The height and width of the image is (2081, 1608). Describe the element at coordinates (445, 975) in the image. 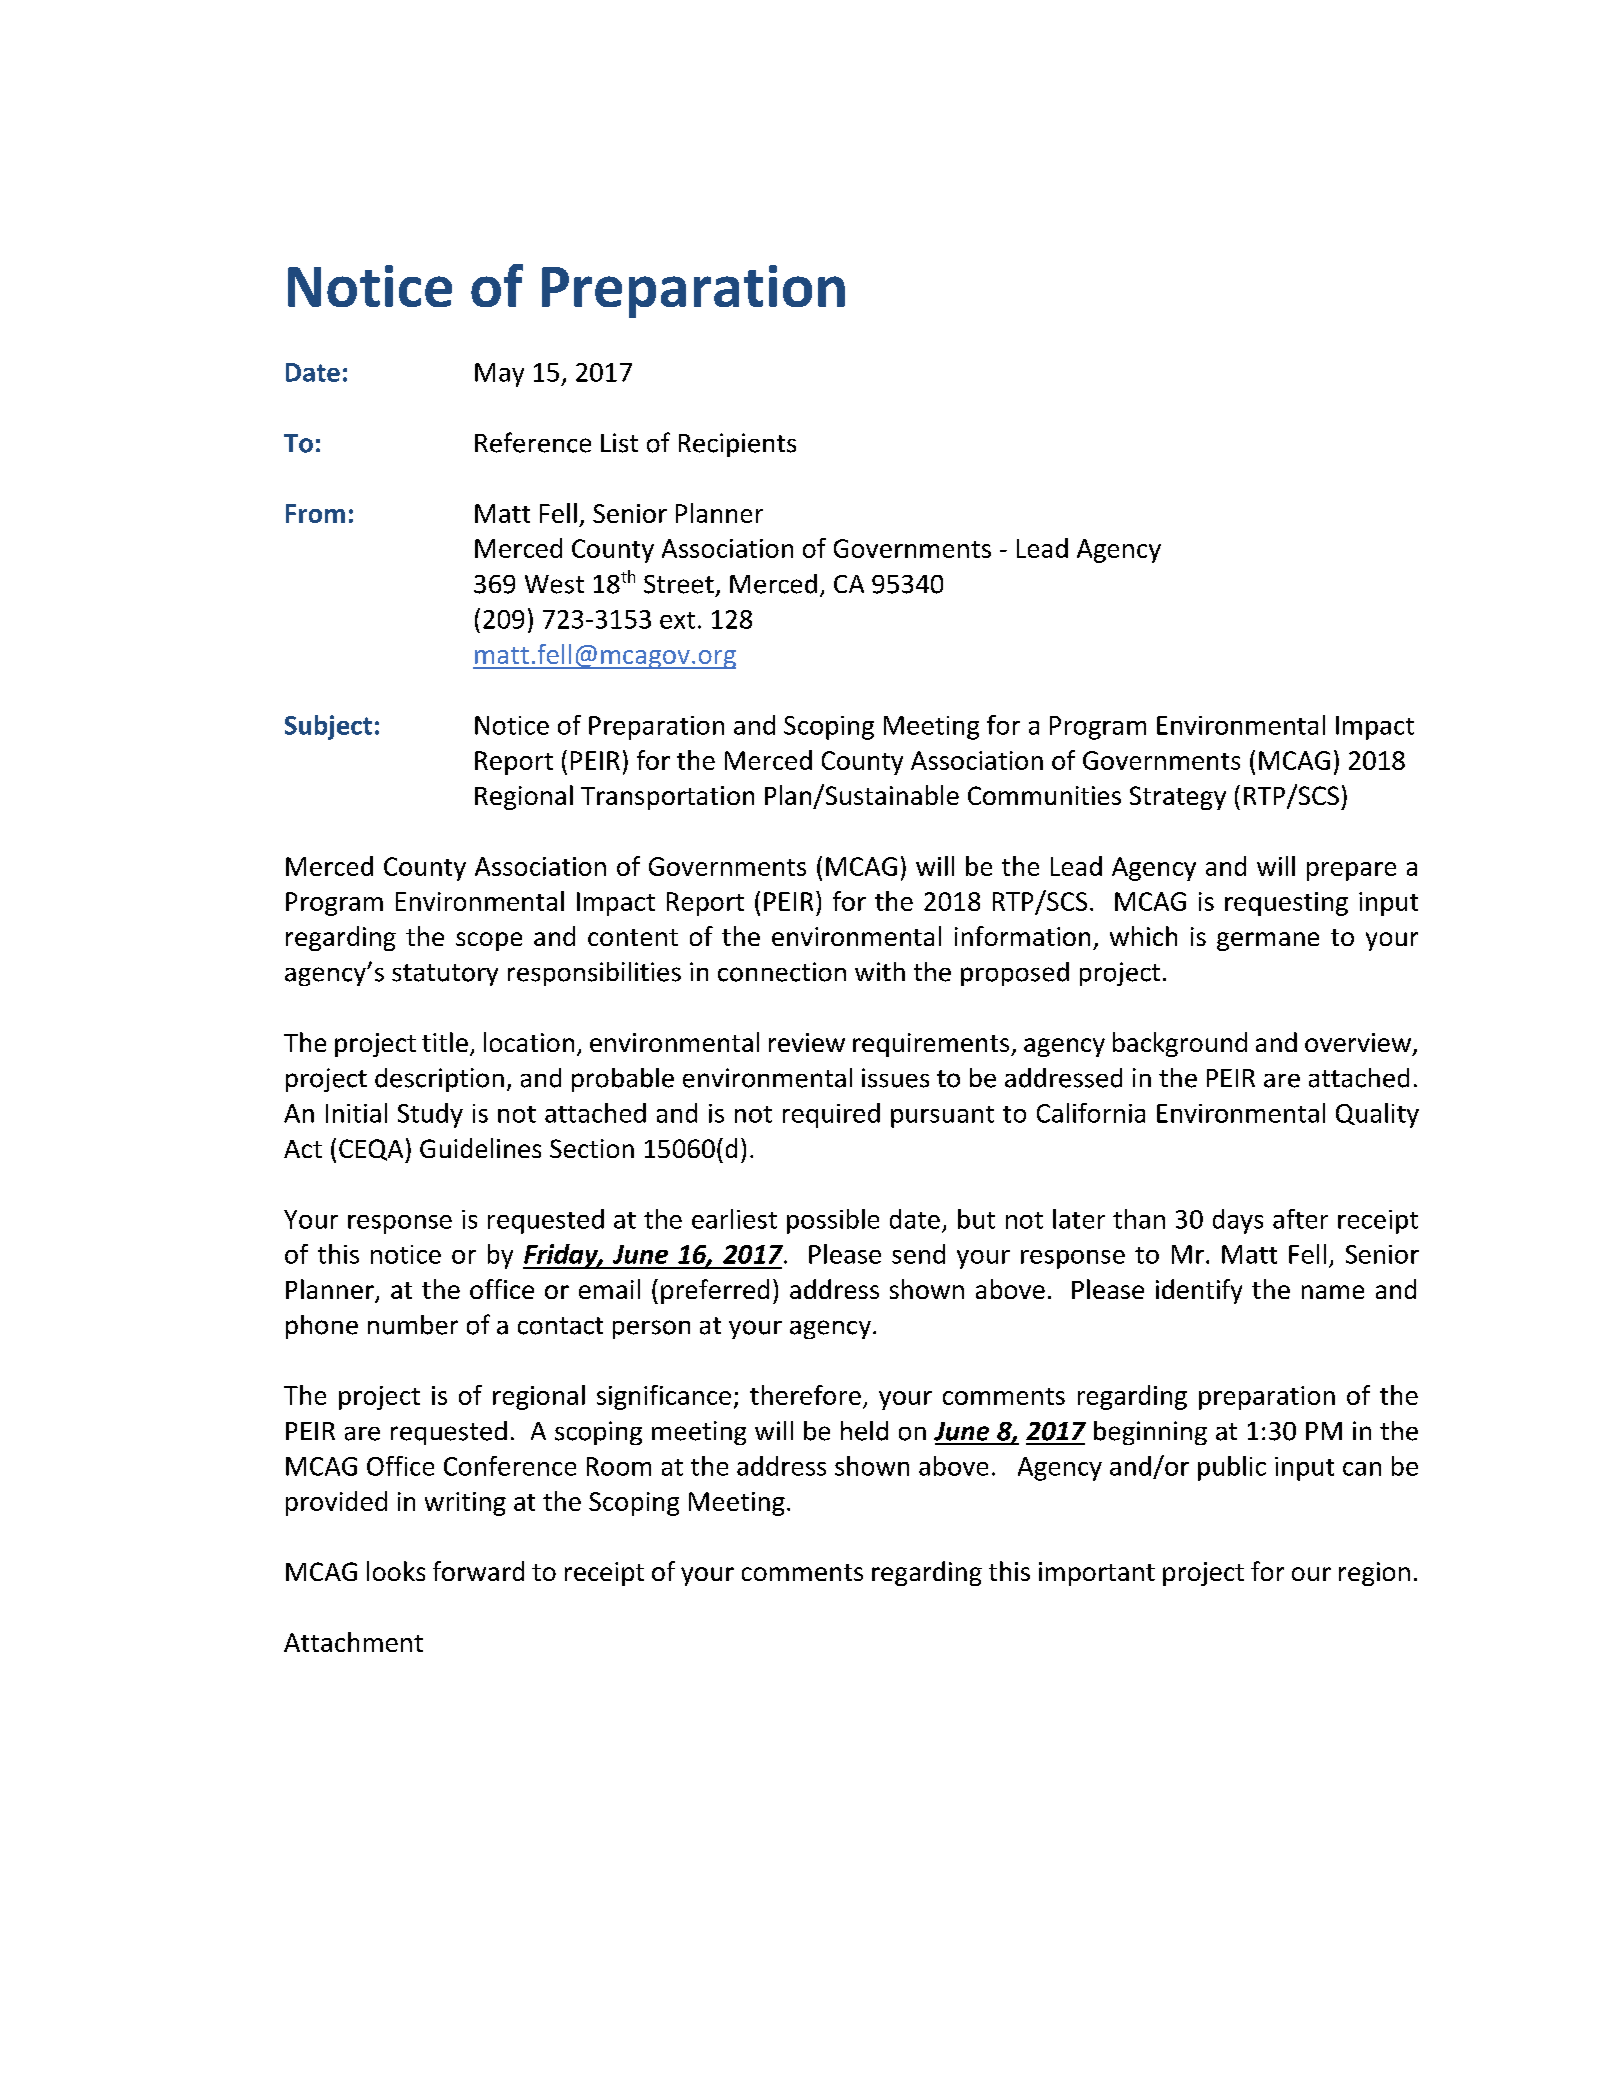

I see `statutory` at that location.
